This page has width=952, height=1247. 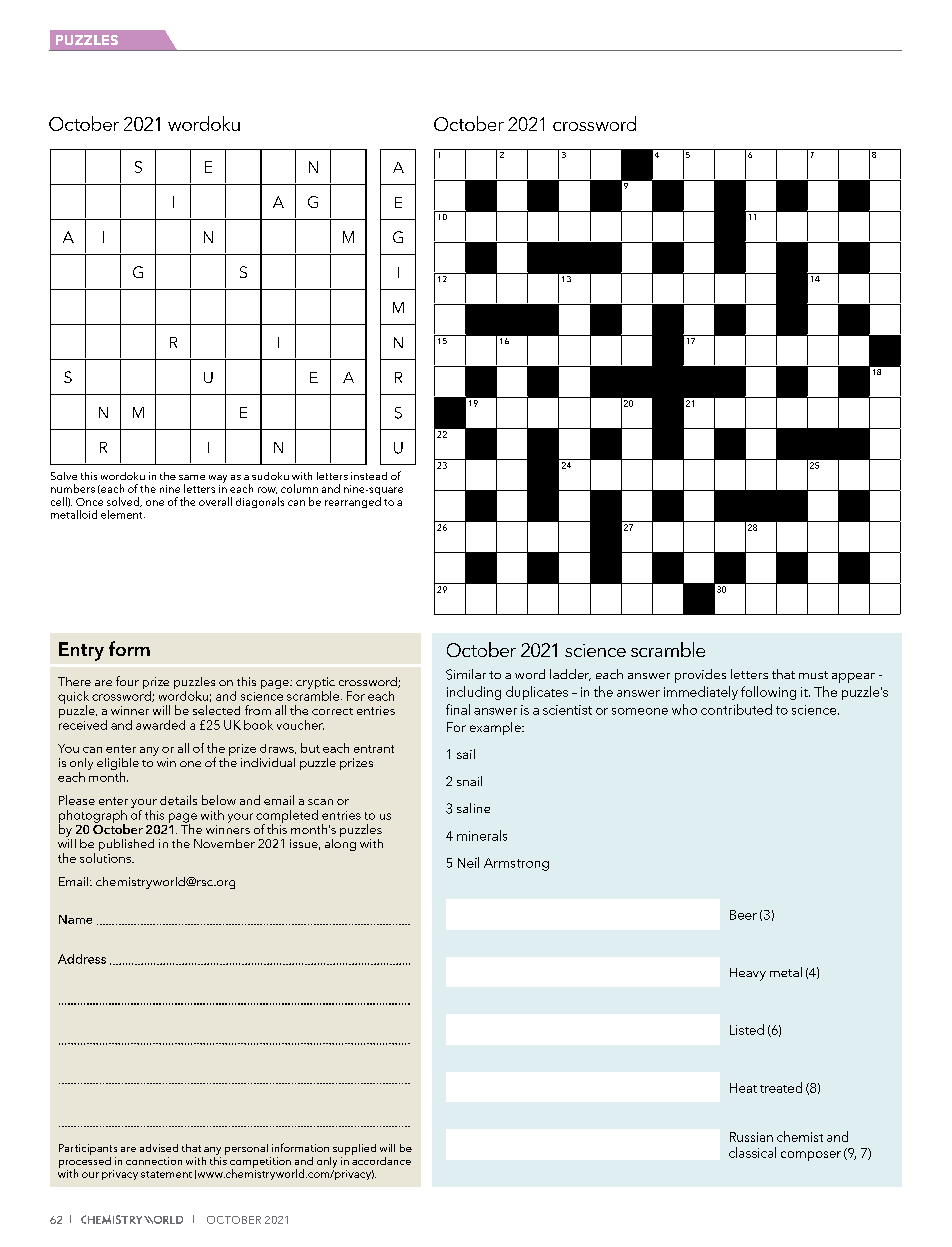 What do you see at coordinates (813, 675) in the page?
I see `must` at bounding box center [813, 675].
